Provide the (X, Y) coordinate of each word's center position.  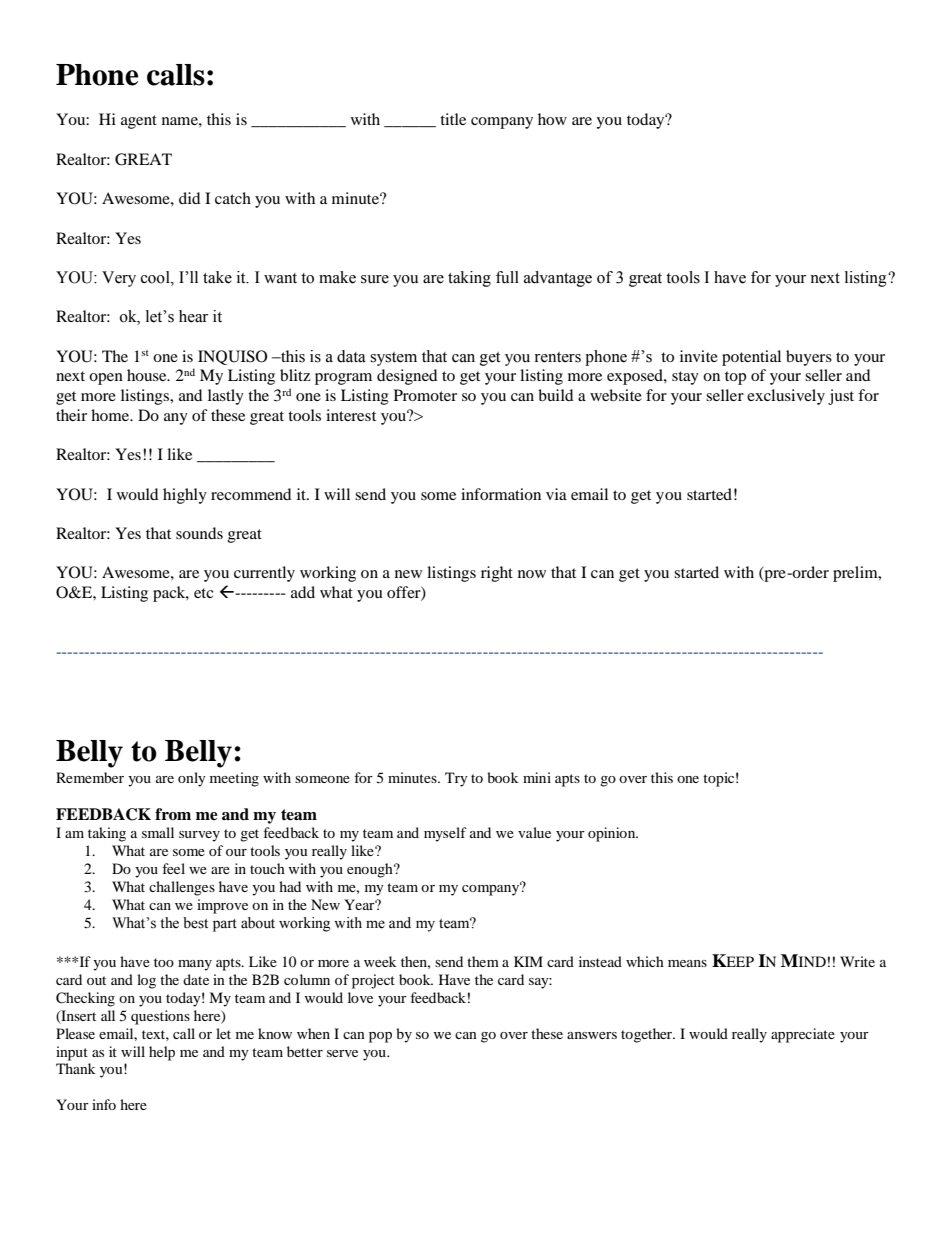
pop (380, 1037)
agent (139, 122)
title (453, 119)
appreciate (803, 1035)
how (552, 119)
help (162, 1053)
